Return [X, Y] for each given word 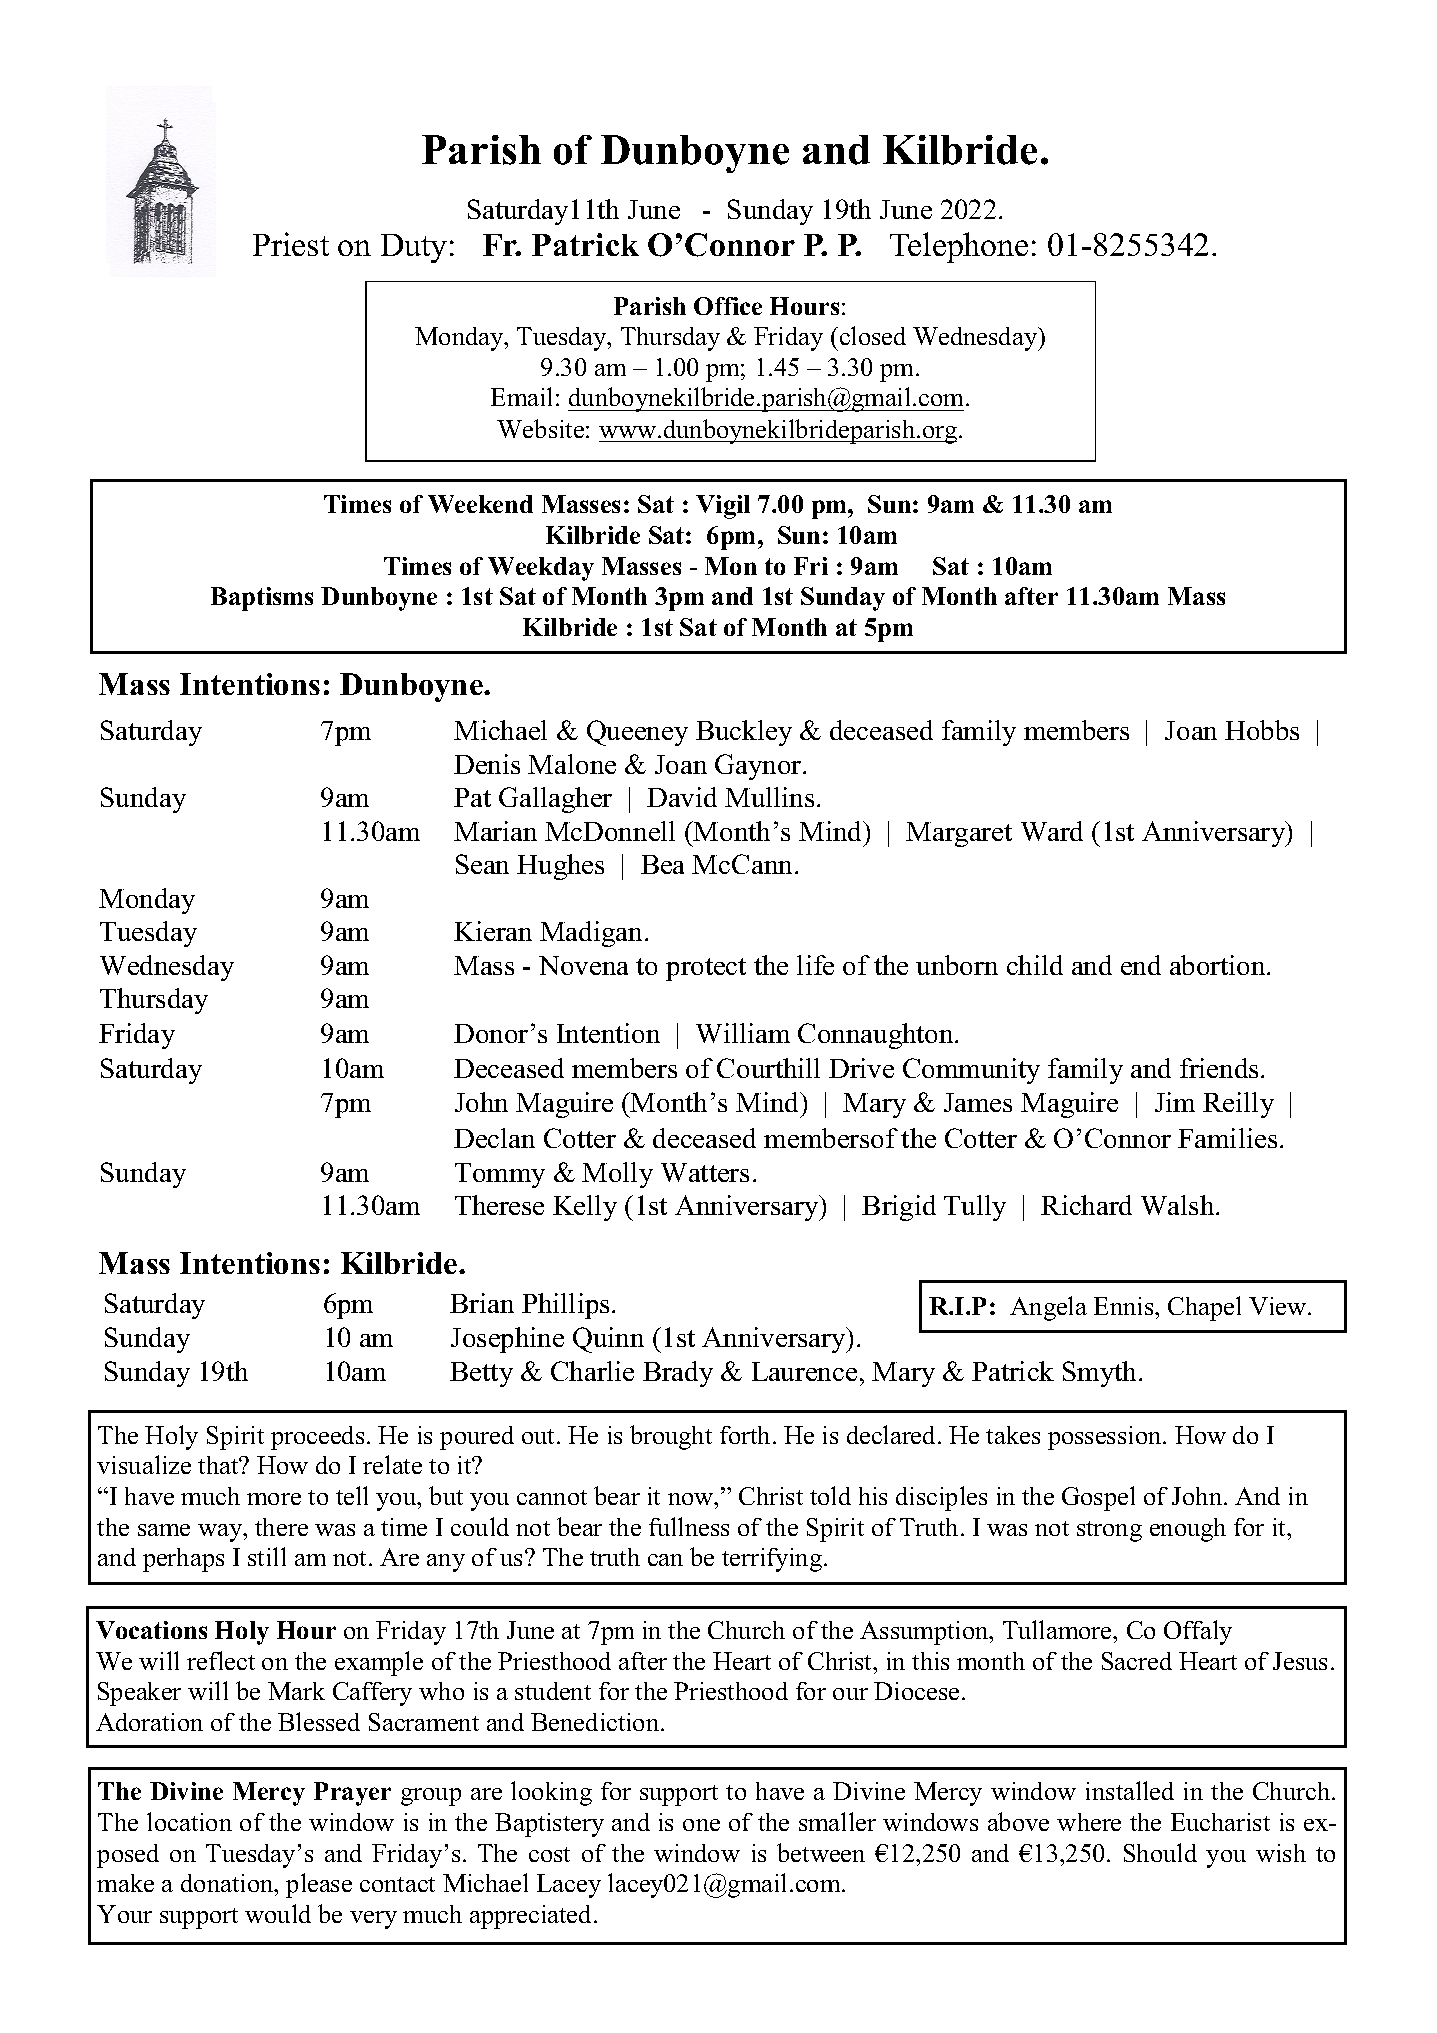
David [682, 797]
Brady [678, 1374]
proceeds [317, 1438]
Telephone [959, 247]
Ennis [1125, 1306]
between [821, 1852]
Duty [414, 248]
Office [728, 306]
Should [1160, 1852]
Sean [482, 864]
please [319, 1885]
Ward [1052, 831]
